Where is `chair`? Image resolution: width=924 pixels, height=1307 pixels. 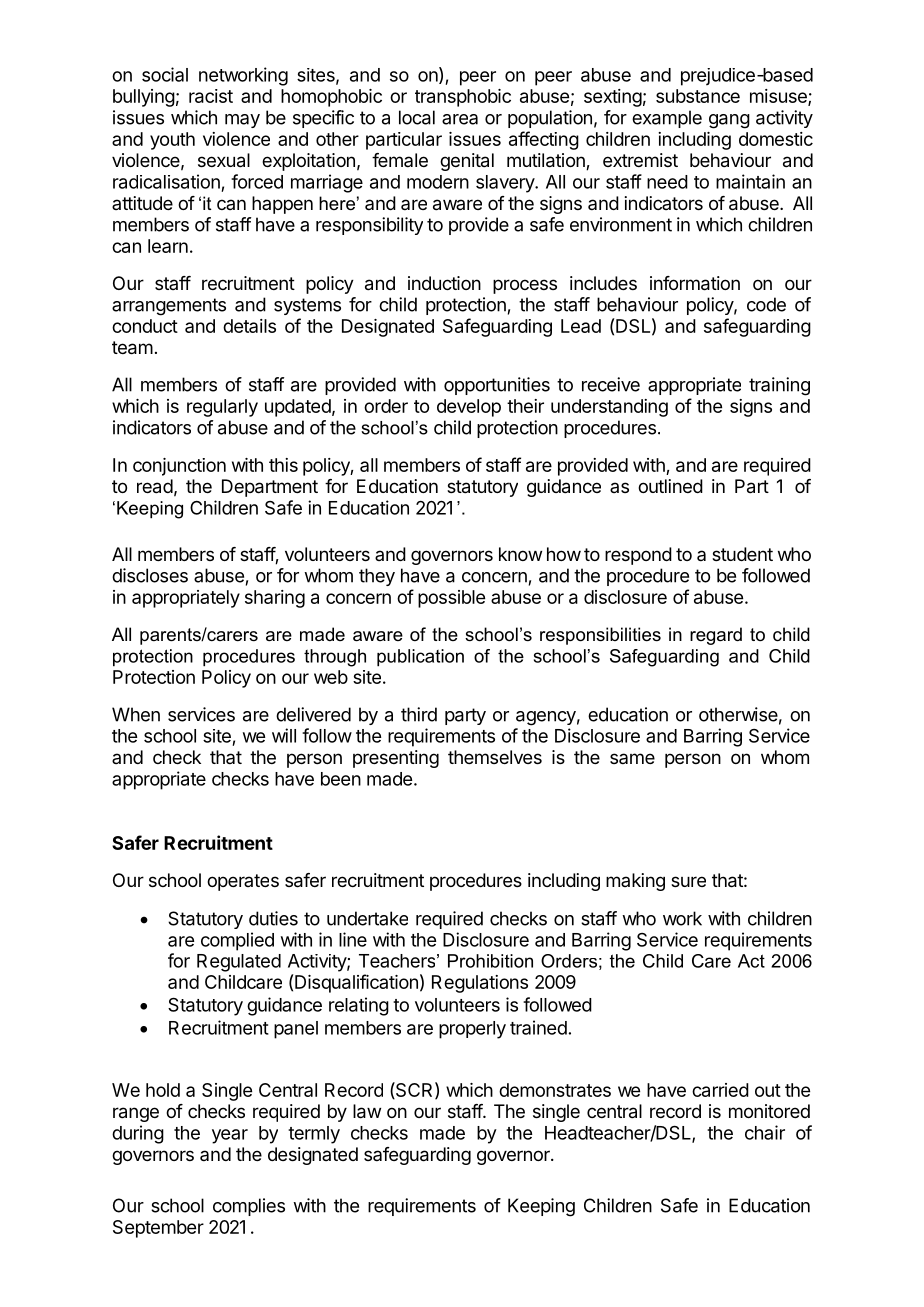
chair is located at coordinates (765, 1132).
